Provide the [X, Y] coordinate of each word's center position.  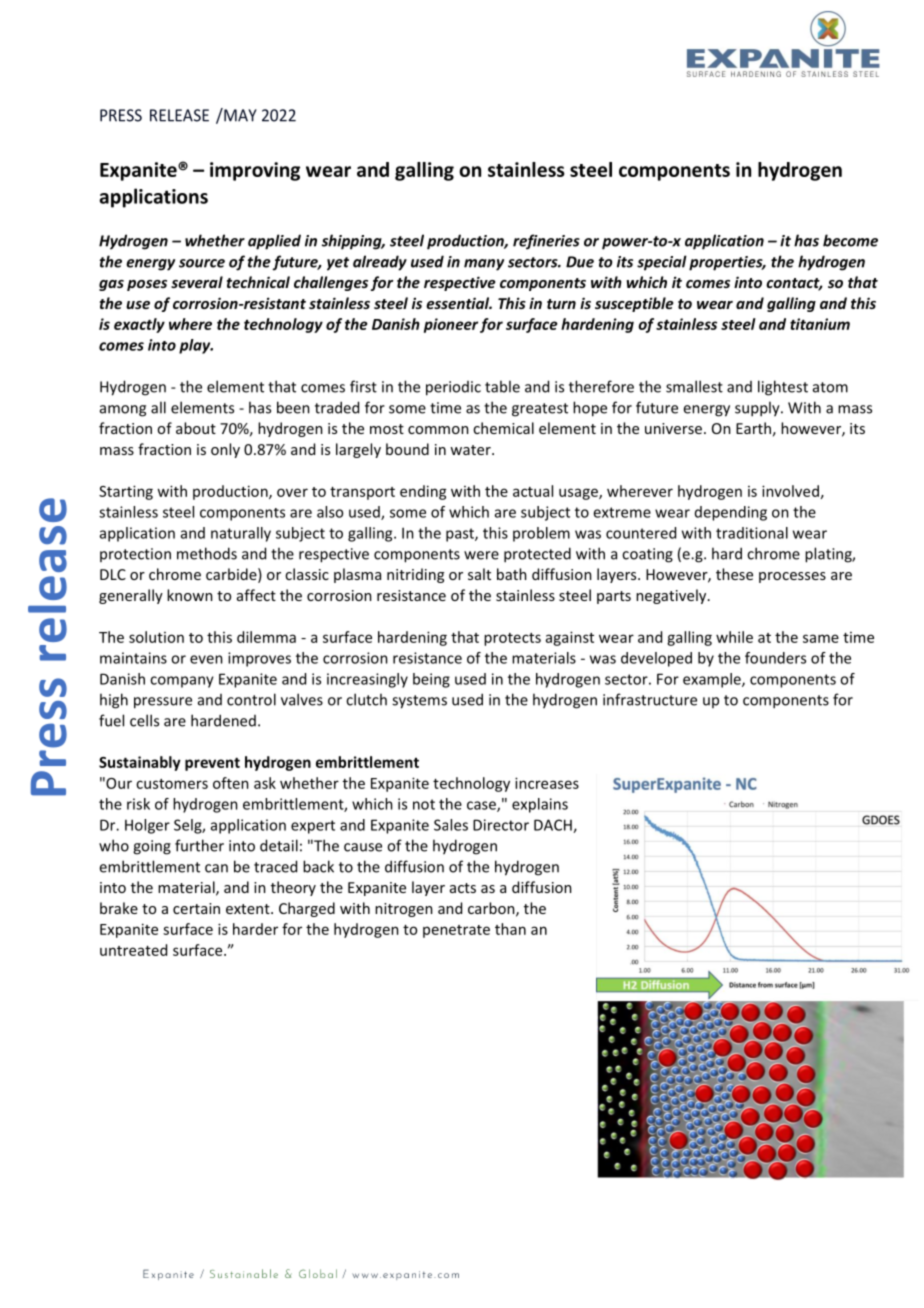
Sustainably [140, 763]
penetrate [456, 931]
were [481, 555]
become [850, 240]
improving [255, 171]
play [196, 346]
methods [207, 553]
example [713, 680]
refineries [546, 242]
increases [547, 783]
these [734, 574]
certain [196, 908]
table [502, 386]
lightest [783, 388]
